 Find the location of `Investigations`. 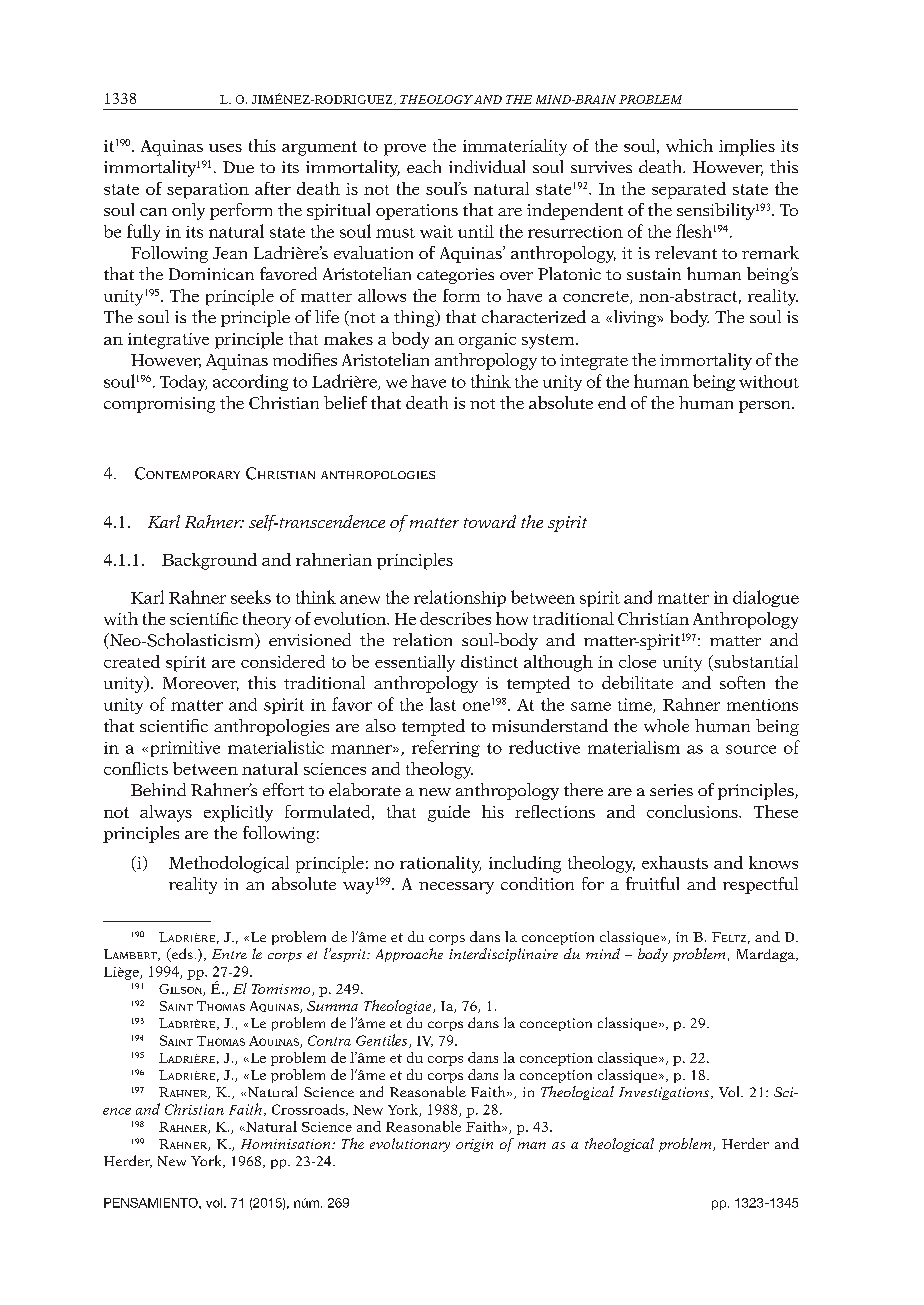

Investigations is located at coordinates (665, 1093).
